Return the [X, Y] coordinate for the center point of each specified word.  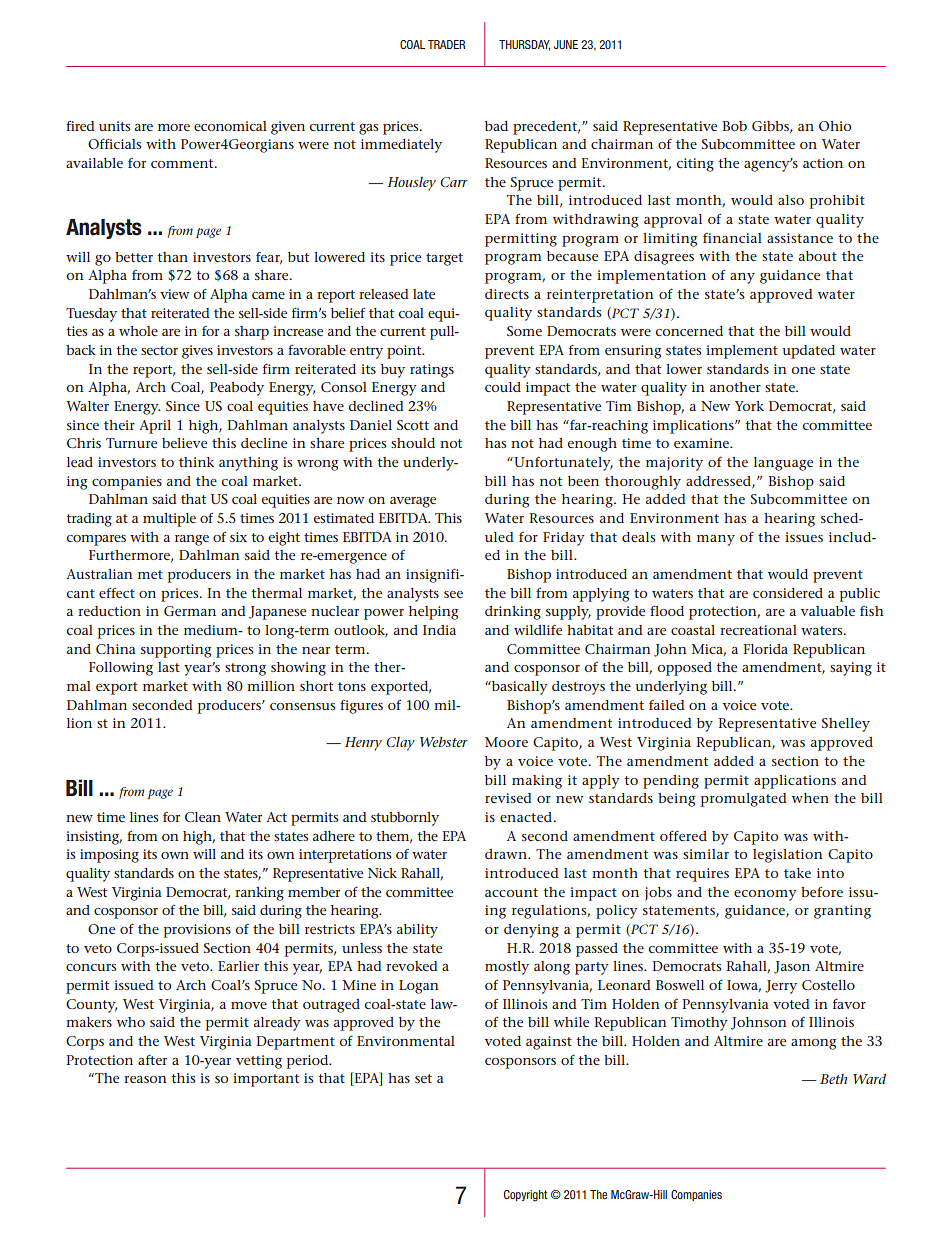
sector [159, 350]
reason [145, 1079]
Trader [446, 44]
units [114, 126]
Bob [735, 126]
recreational [758, 630]
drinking [513, 613]
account [511, 892]
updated [808, 352]
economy [765, 895]
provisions [197, 931]
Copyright [526, 1196]
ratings [432, 371]
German [190, 611]
